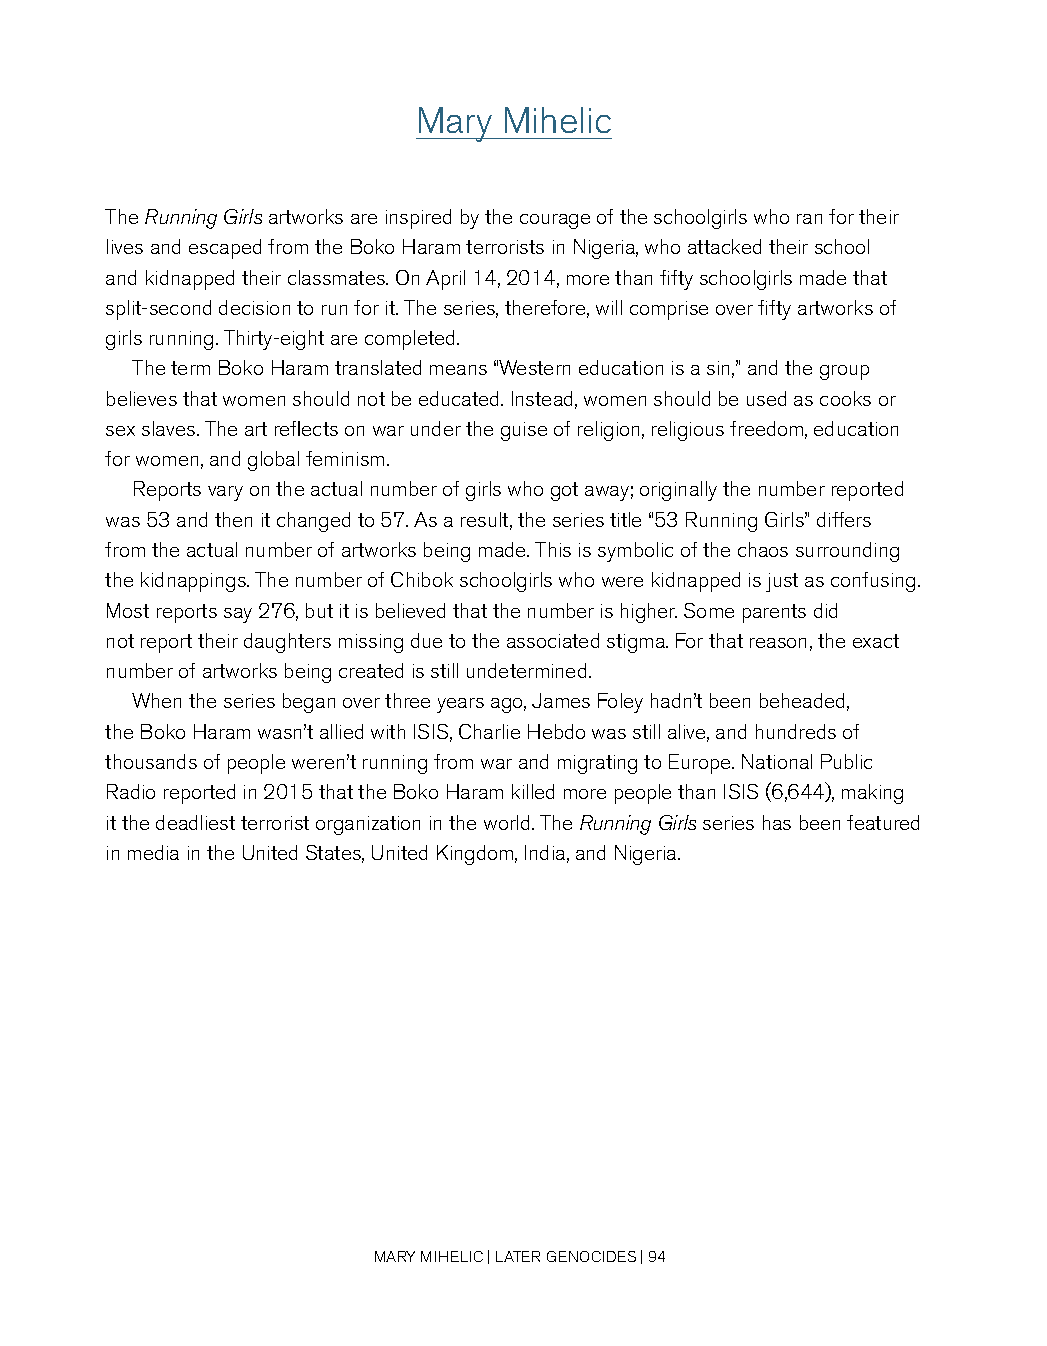 The width and height of the screenshot is (1047, 1346). What do you see at coordinates (225, 493) in the screenshot?
I see `vary` at bounding box center [225, 493].
